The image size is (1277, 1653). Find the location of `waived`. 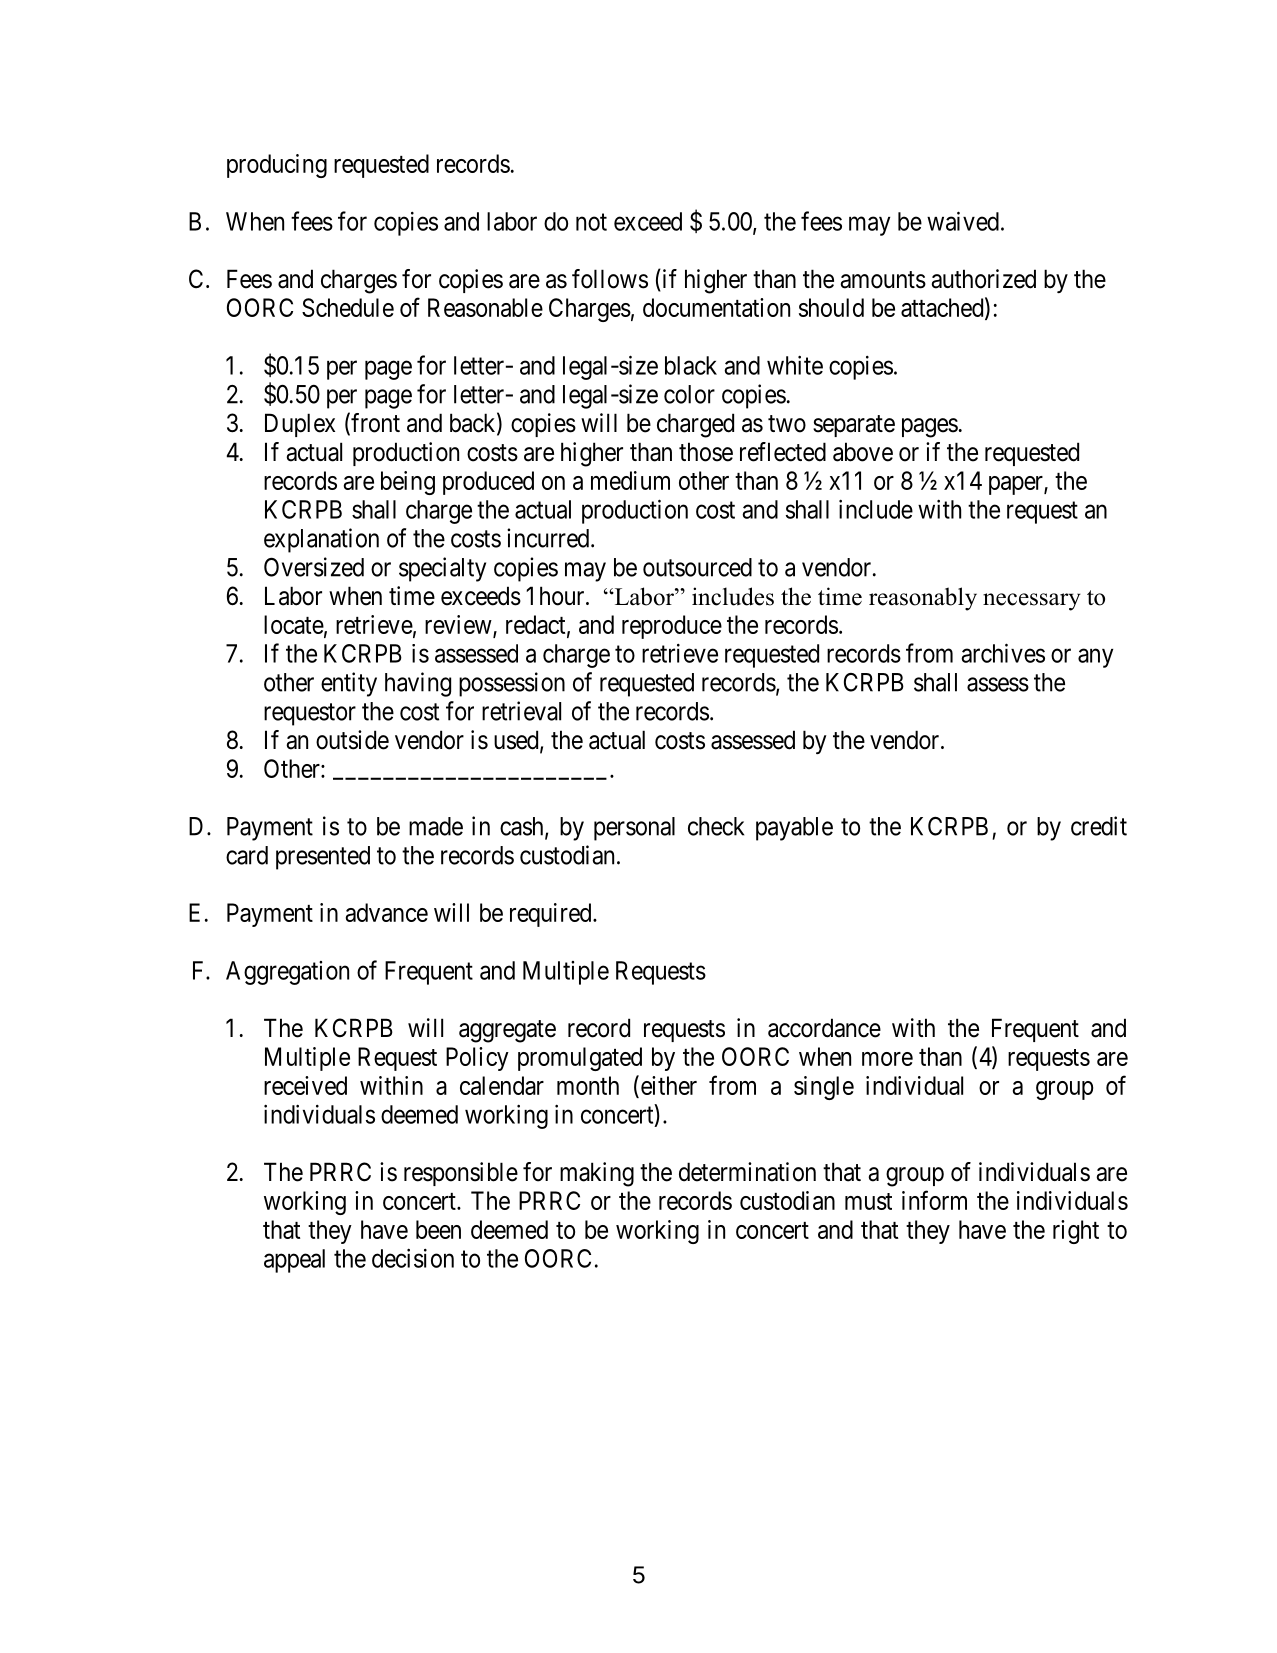

waived is located at coordinates (963, 221).
